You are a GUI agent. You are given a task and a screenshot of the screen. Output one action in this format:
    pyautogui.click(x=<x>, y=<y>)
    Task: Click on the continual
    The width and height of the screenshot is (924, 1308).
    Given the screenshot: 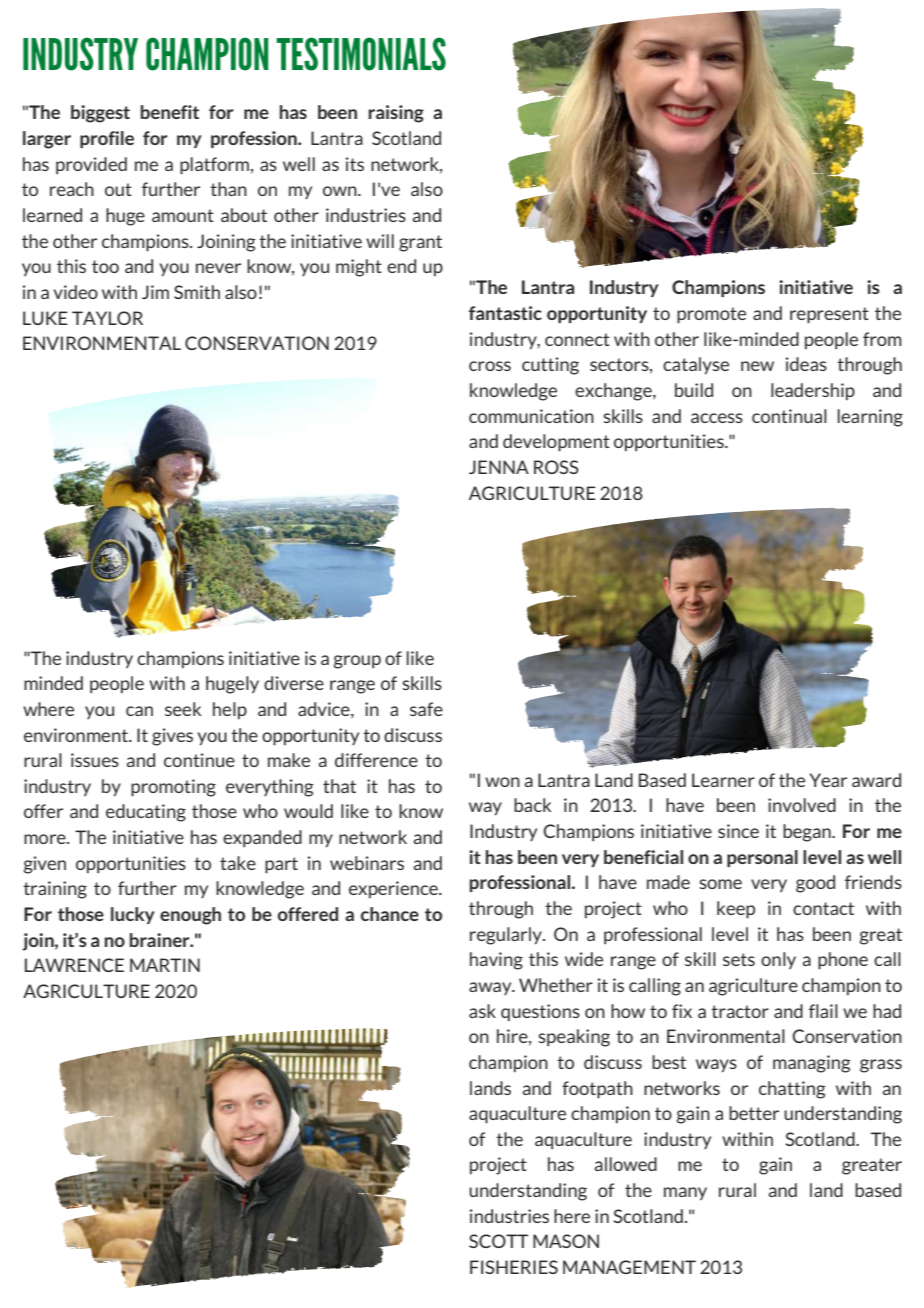 What is the action you would take?
    pyautogui.click(x=789, y=416)
